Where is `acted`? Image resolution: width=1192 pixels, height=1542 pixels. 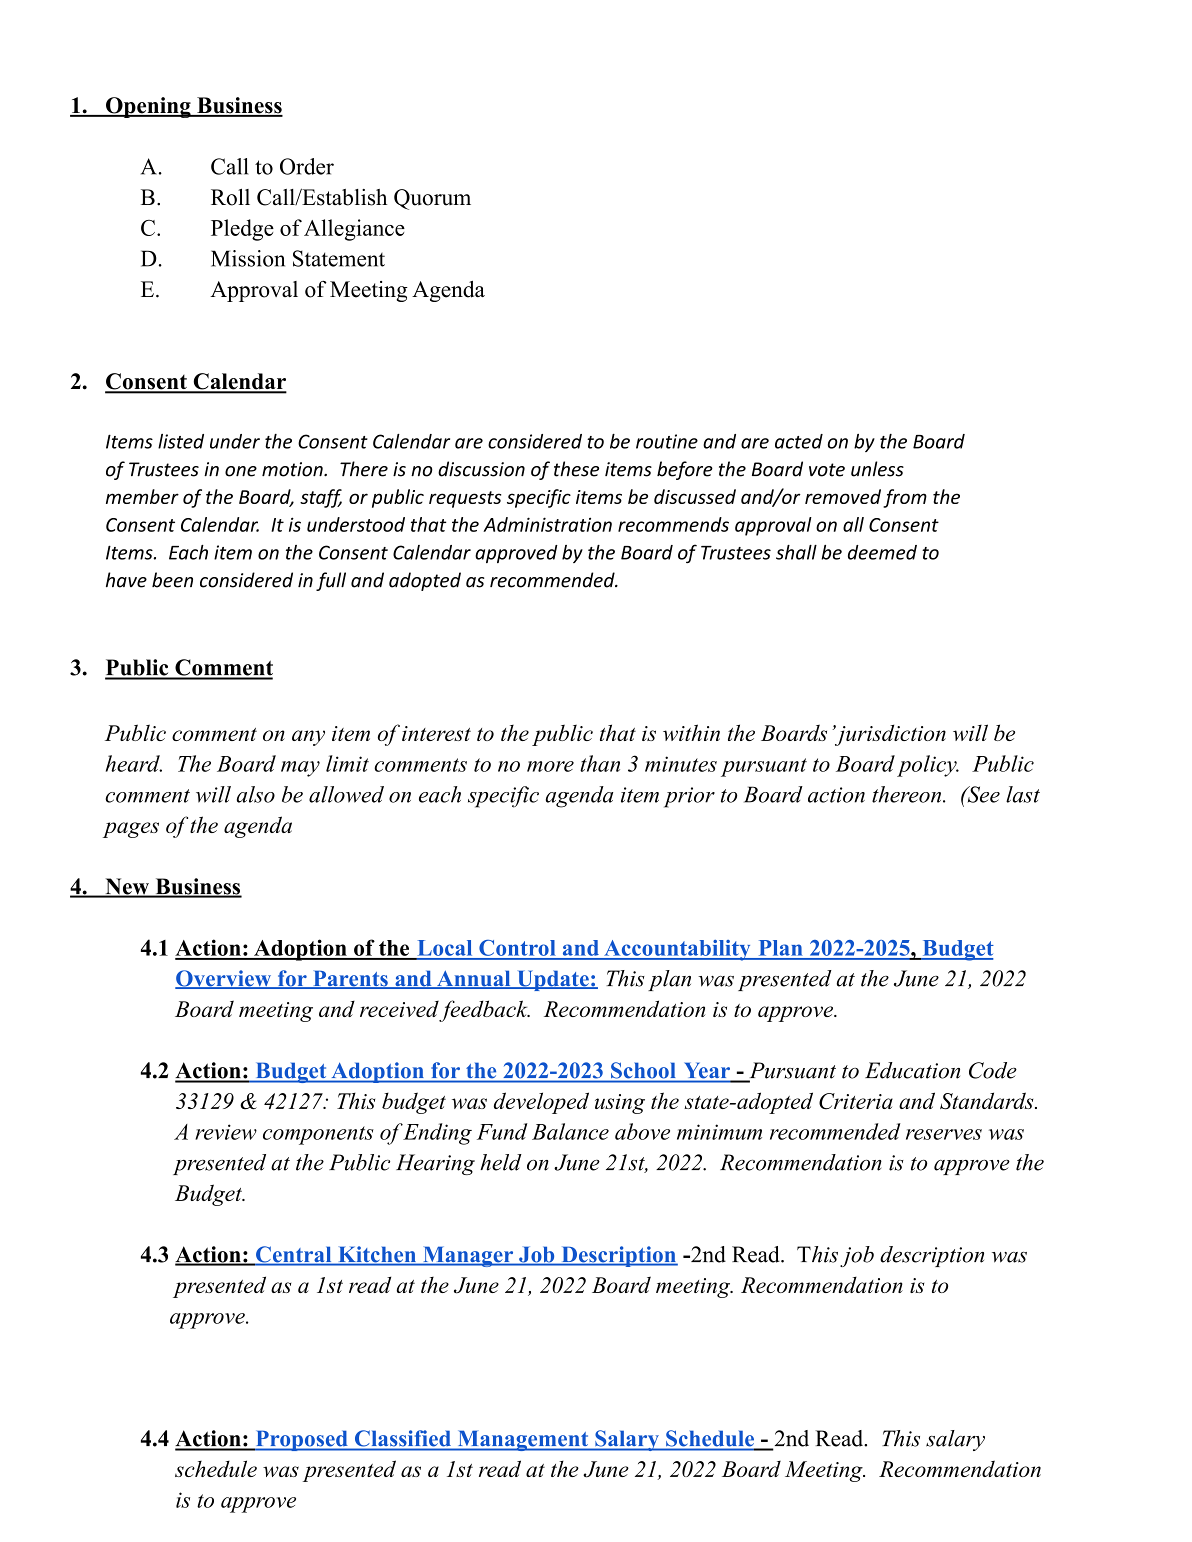 acted is located at coordinates (799, 441).
